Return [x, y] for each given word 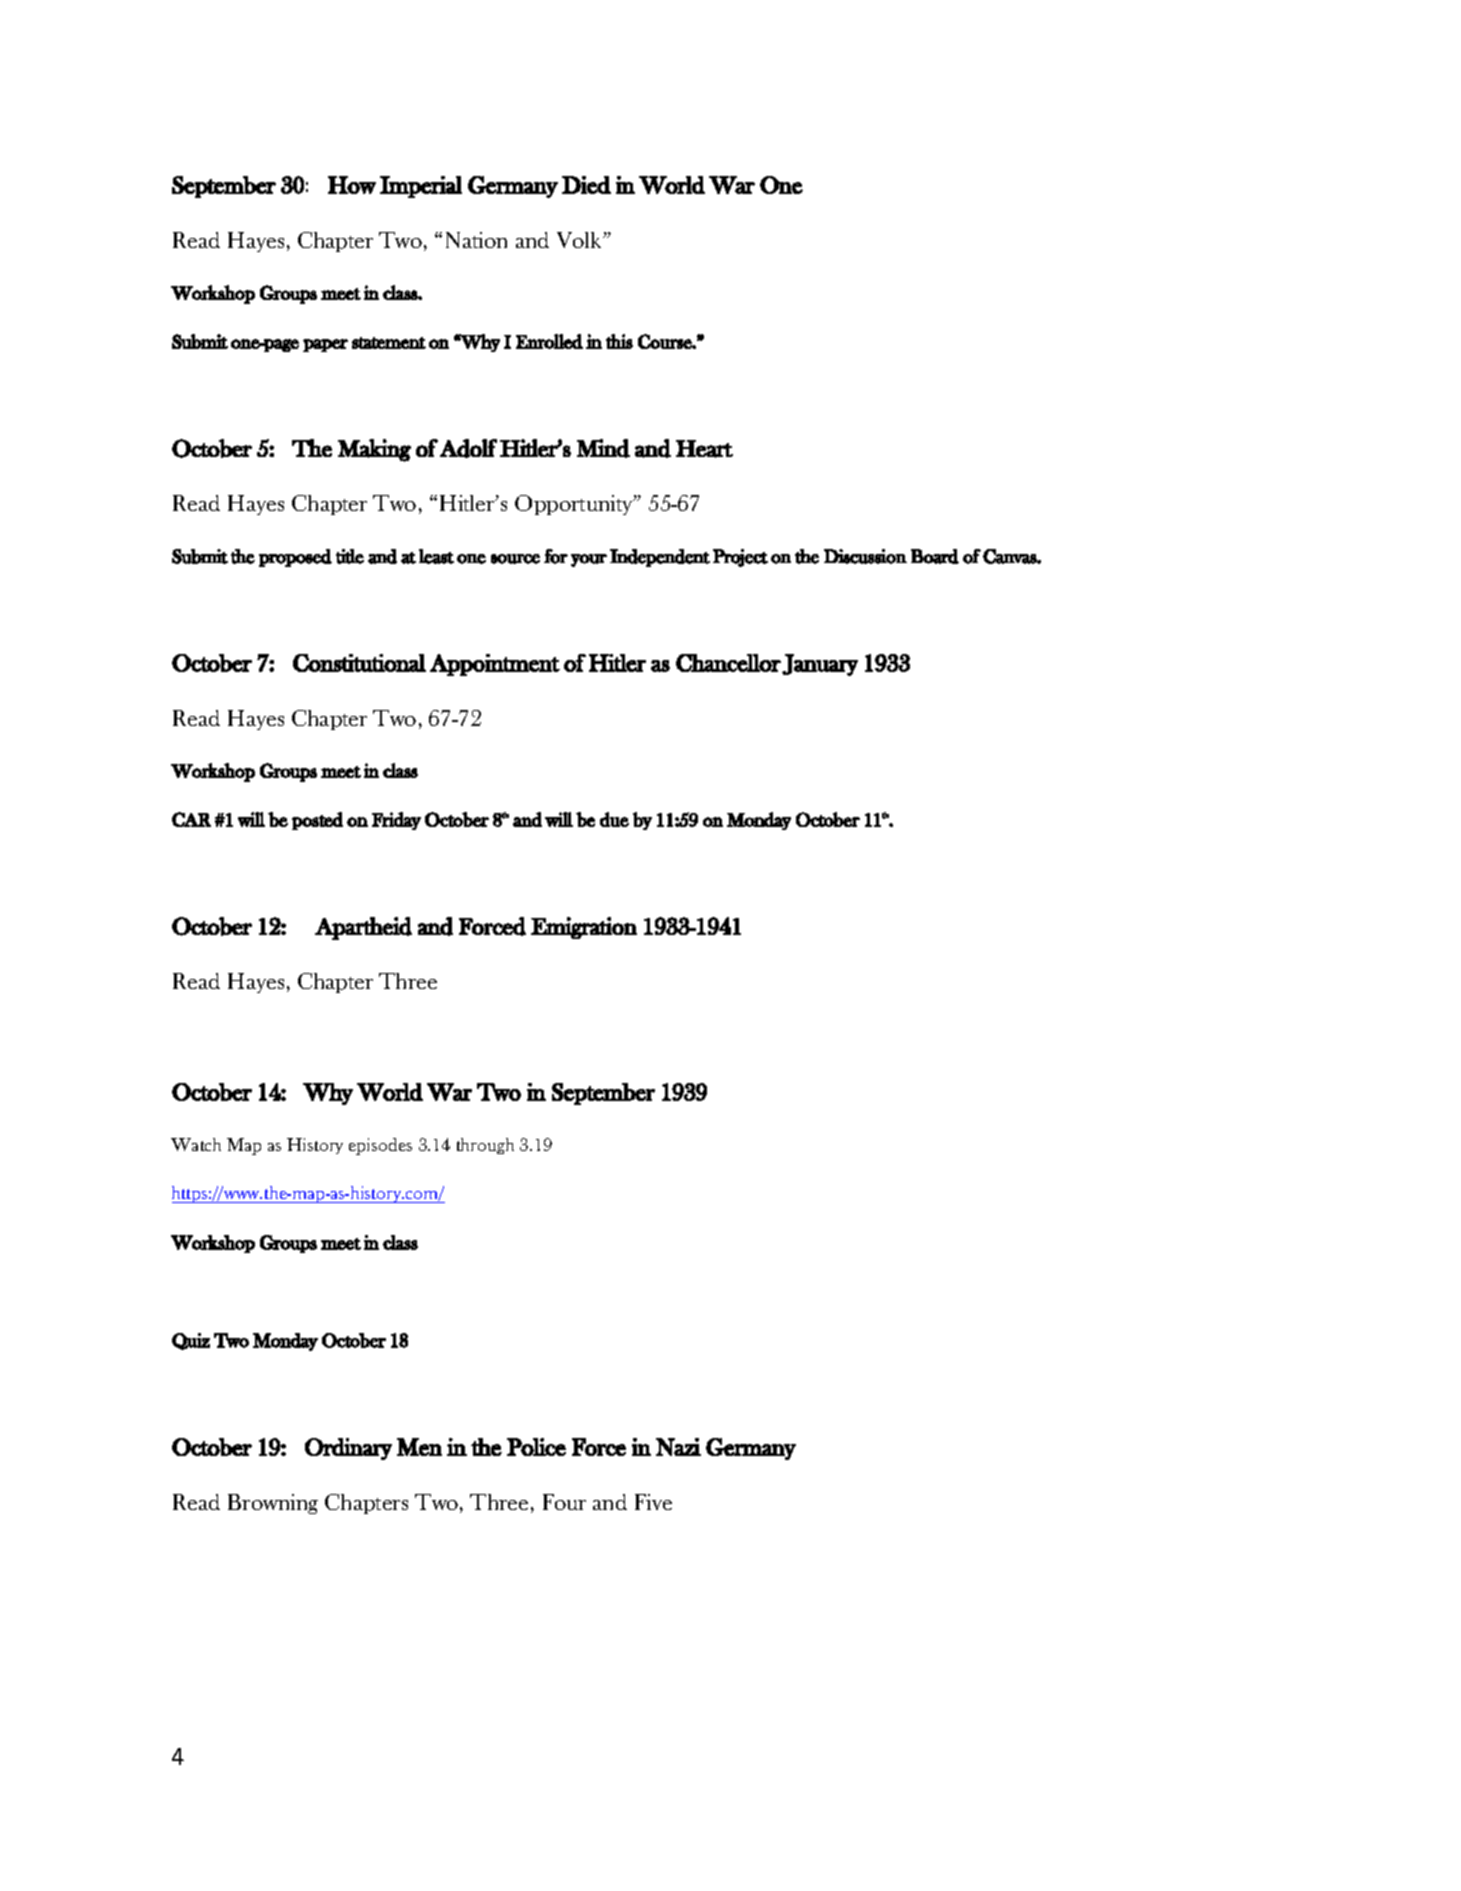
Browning [273, 1504]
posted [317, 821]
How [352, 185]
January [820, 665]
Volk [581, 240]
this [619, 341]
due [614, 819]
